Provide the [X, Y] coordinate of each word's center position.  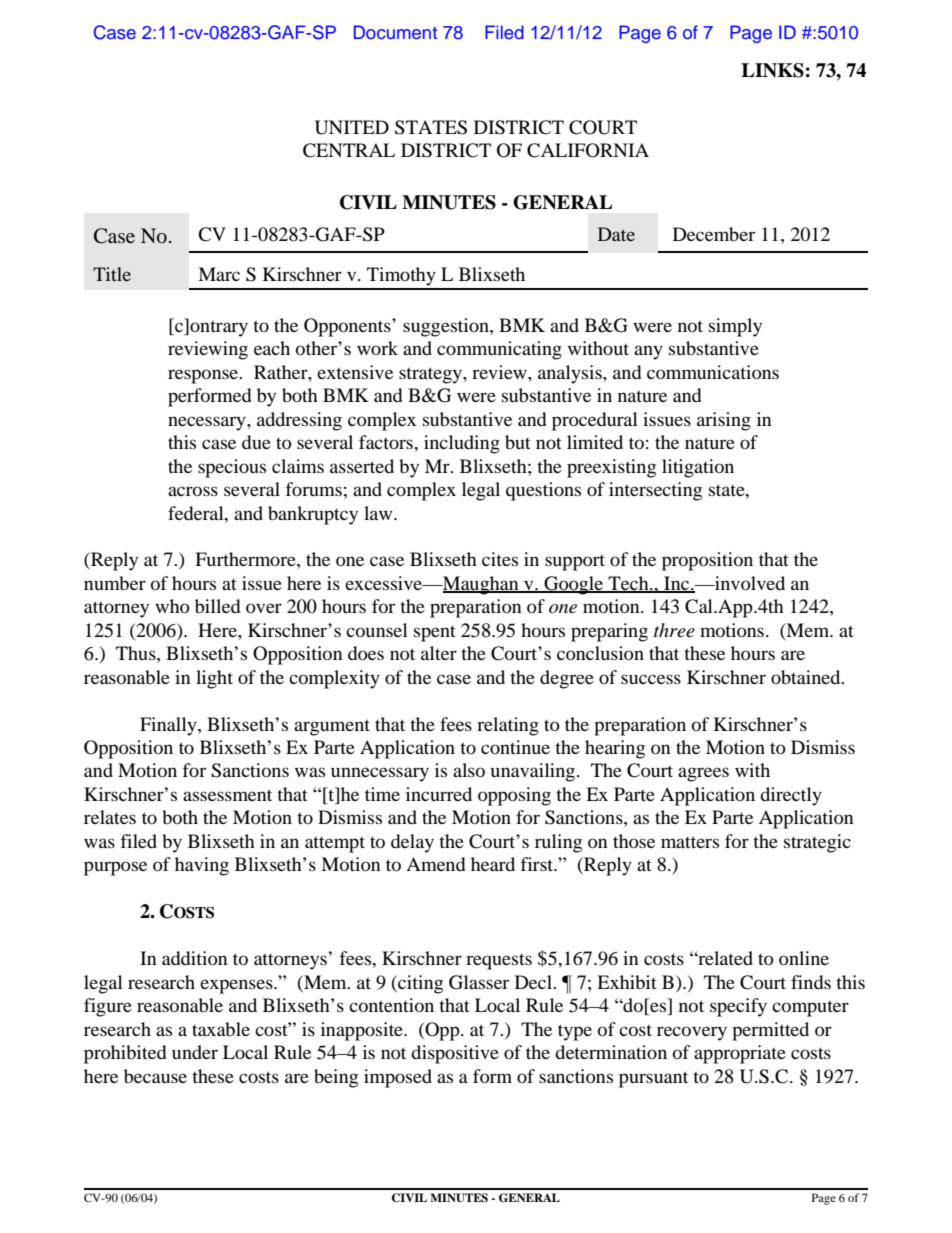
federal [197, 513]
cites [500, 559]
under [195, 1052]
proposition [707, 561]
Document [395, 32]
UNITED [352, 127]
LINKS [772, 70]
